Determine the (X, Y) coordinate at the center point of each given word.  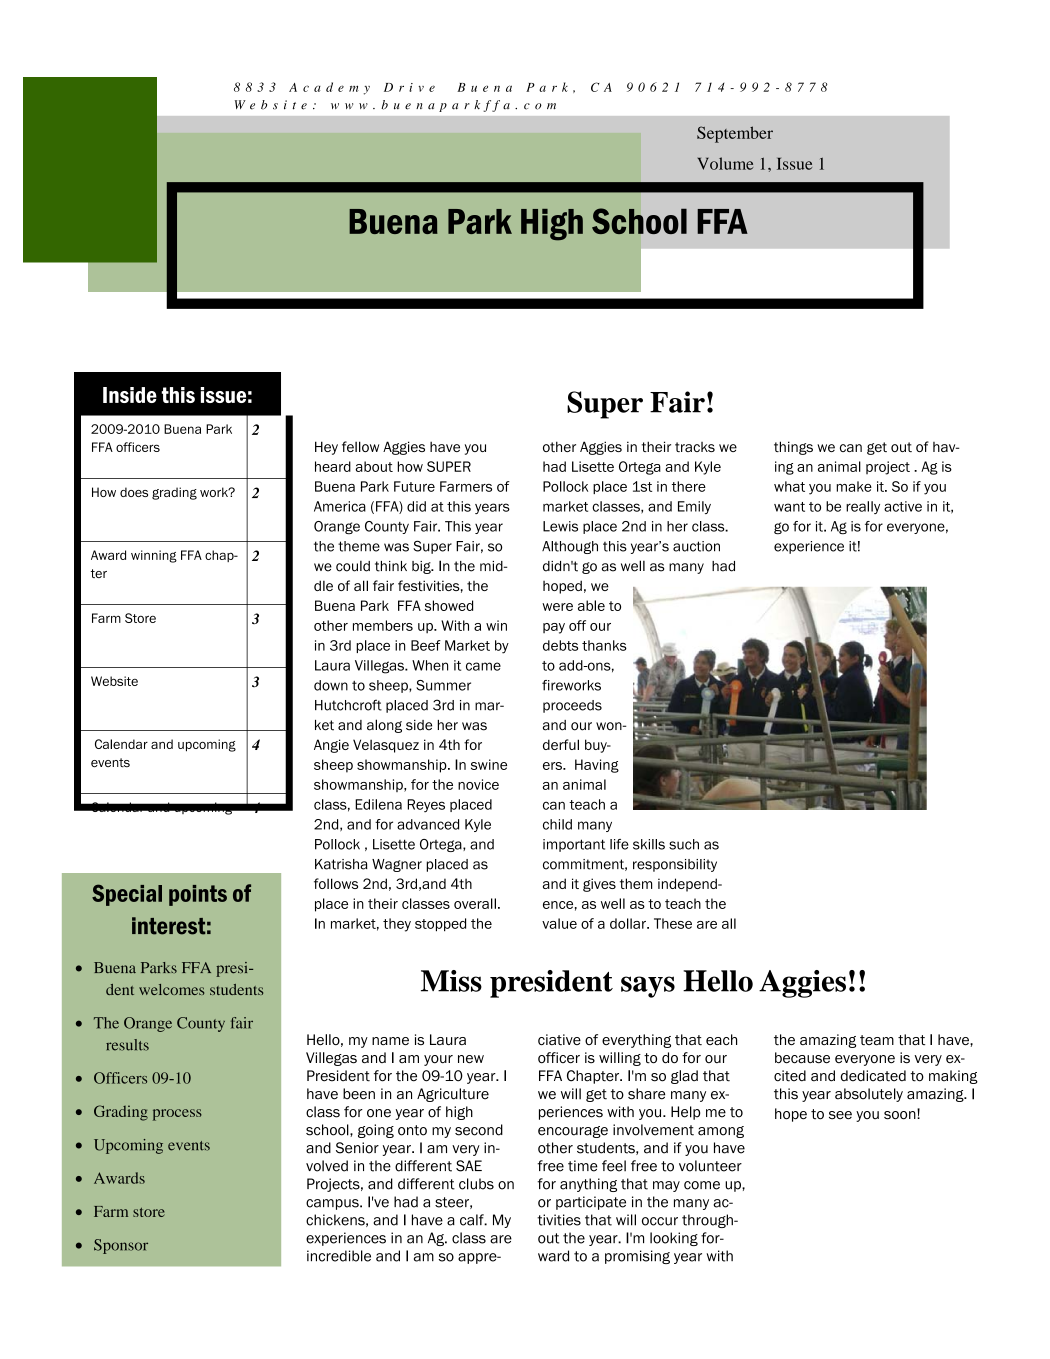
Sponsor (121, 1246)
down (331, 685)
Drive (409, 87)
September (735, 134)
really (863, 507)
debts (560, 645)
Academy (329, 88)
